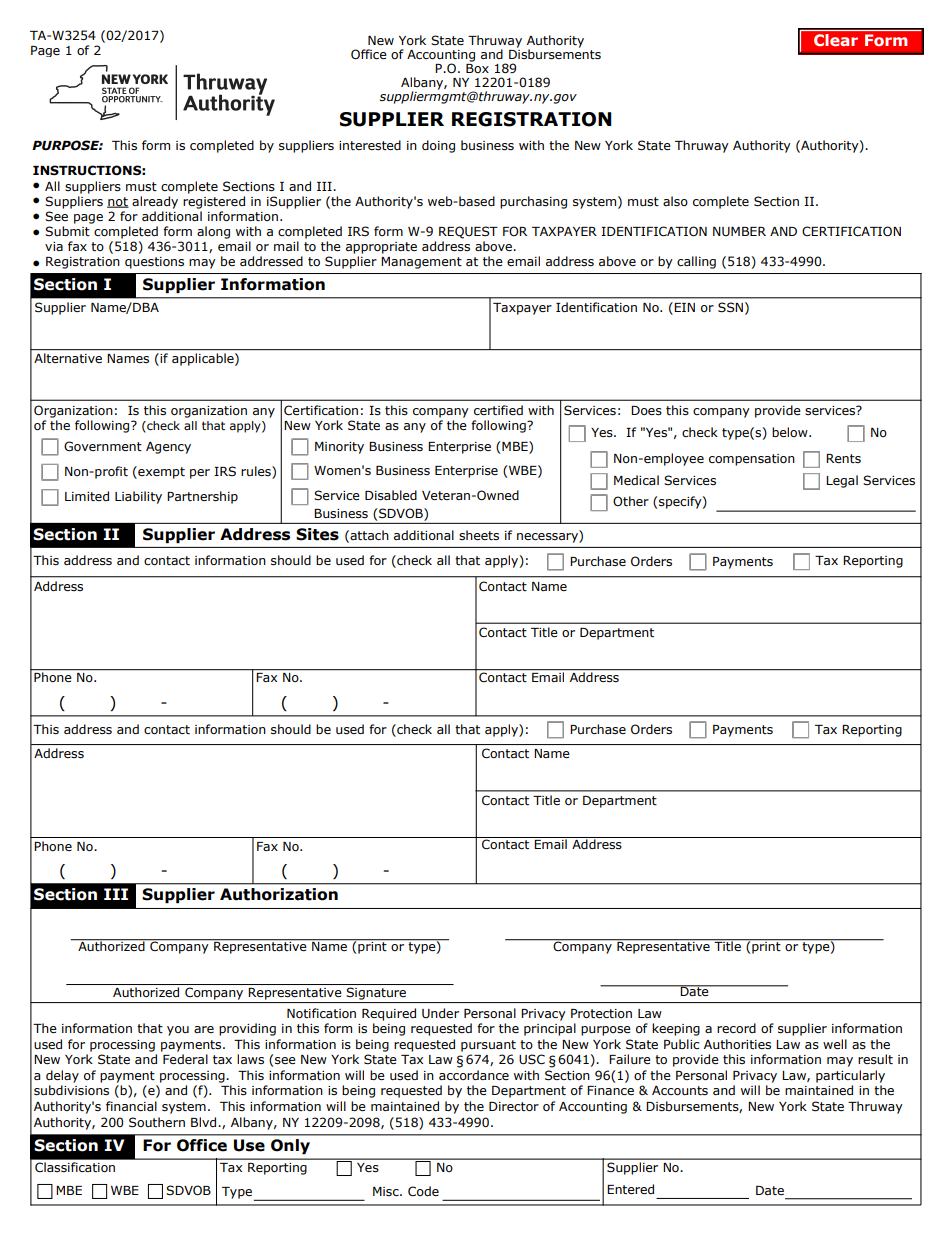 The width and height of the screenshot is (952, 1233). Describe the element at coordinates (791, 432) in the screenshot. I see `below` at that location.
